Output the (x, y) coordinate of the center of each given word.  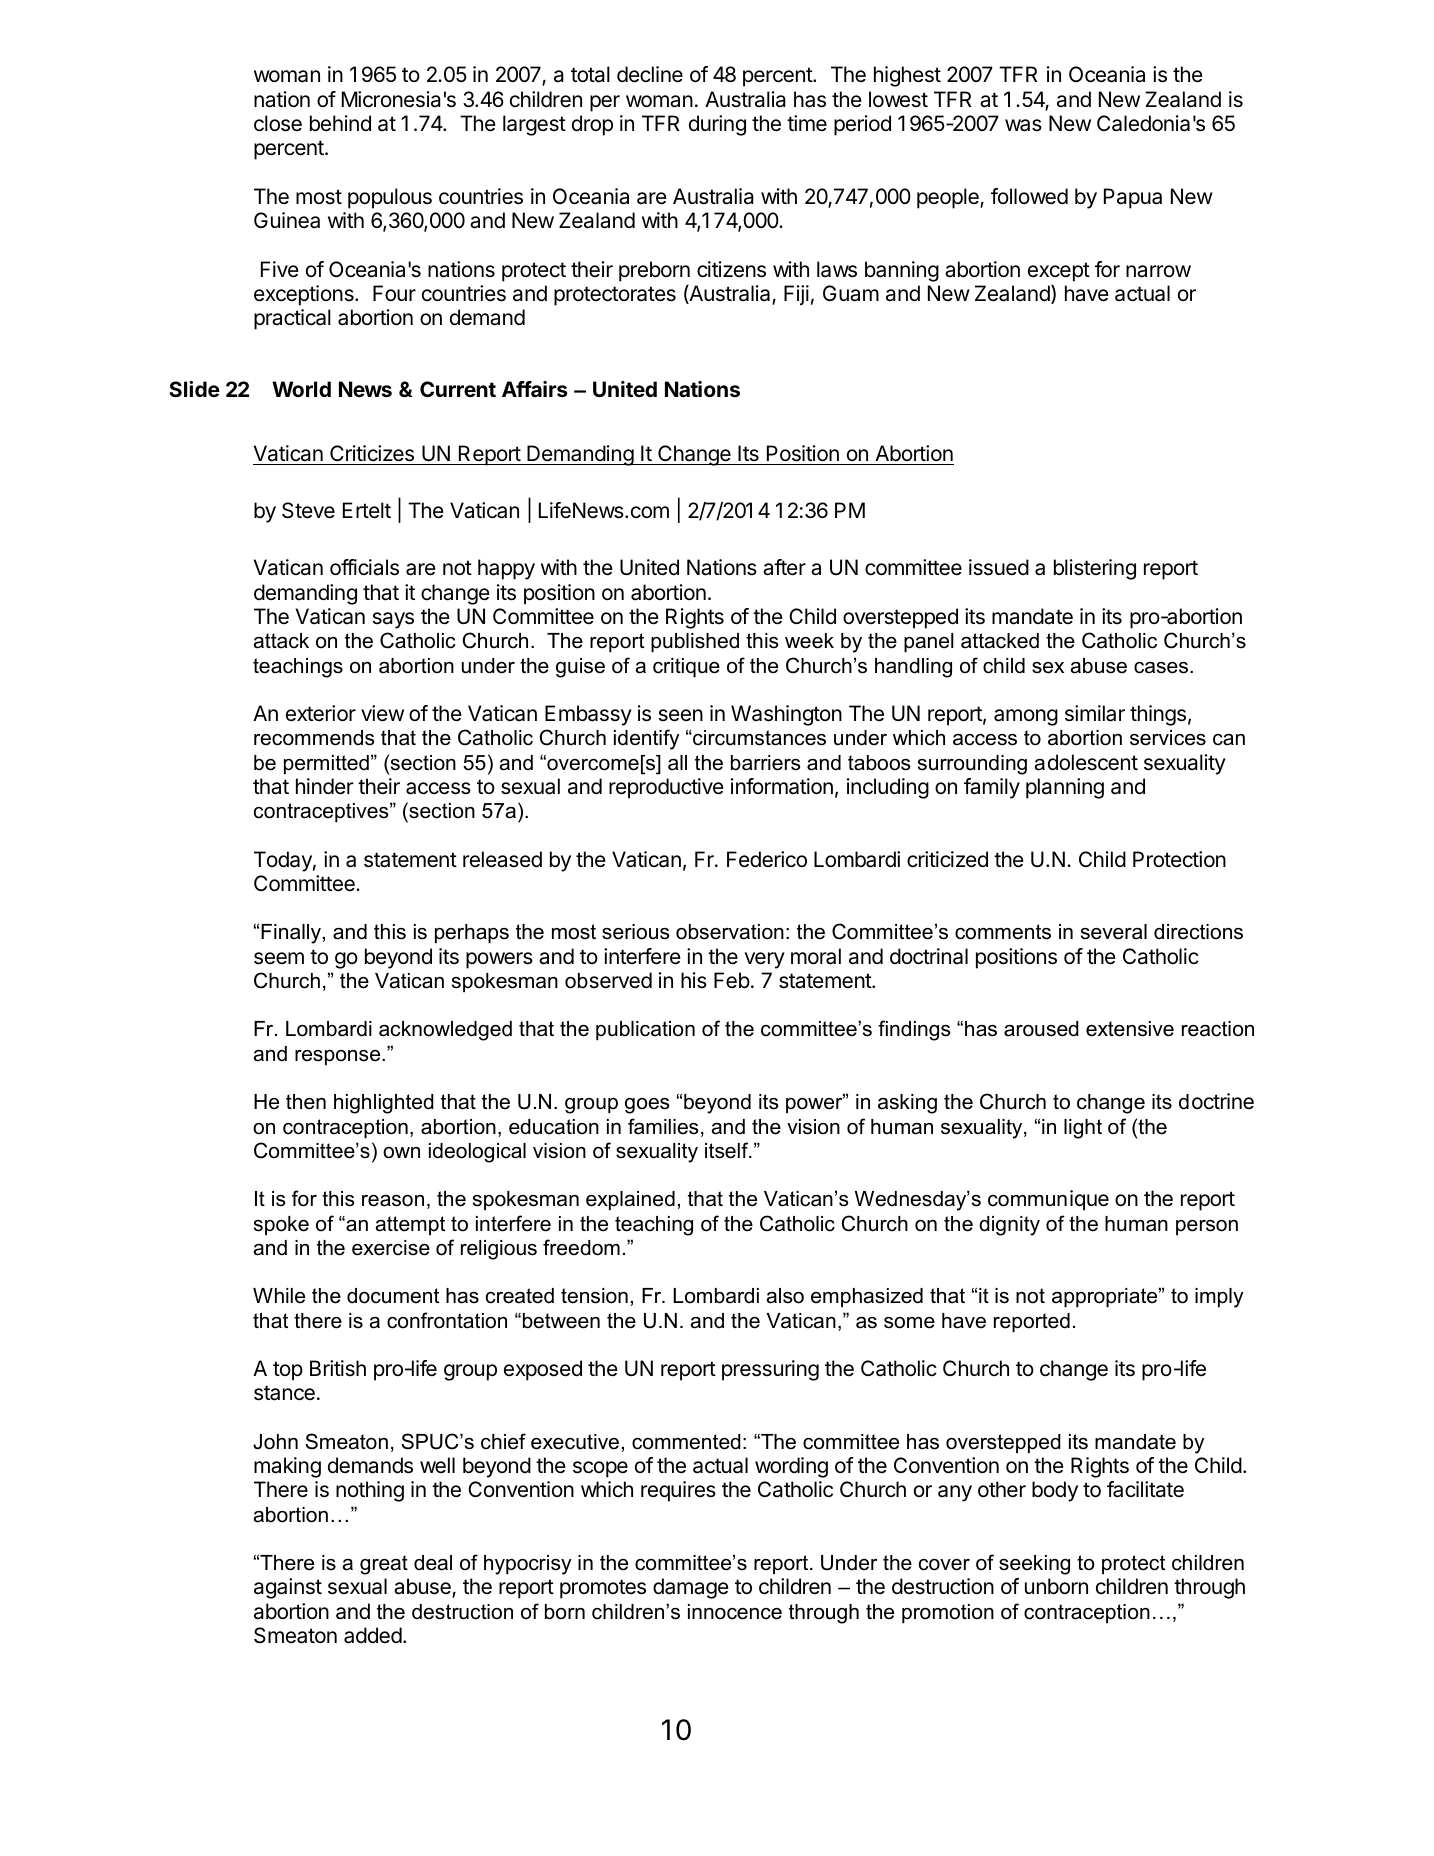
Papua (1133, 198)
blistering (1095, 569)
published (695, 642)
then (306, 1102)
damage (691, 1588)
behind (340, 123)
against (288, 1588)
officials (364, 567)
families (663, 1126)
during (717, 125)
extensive (1130, 1029)
